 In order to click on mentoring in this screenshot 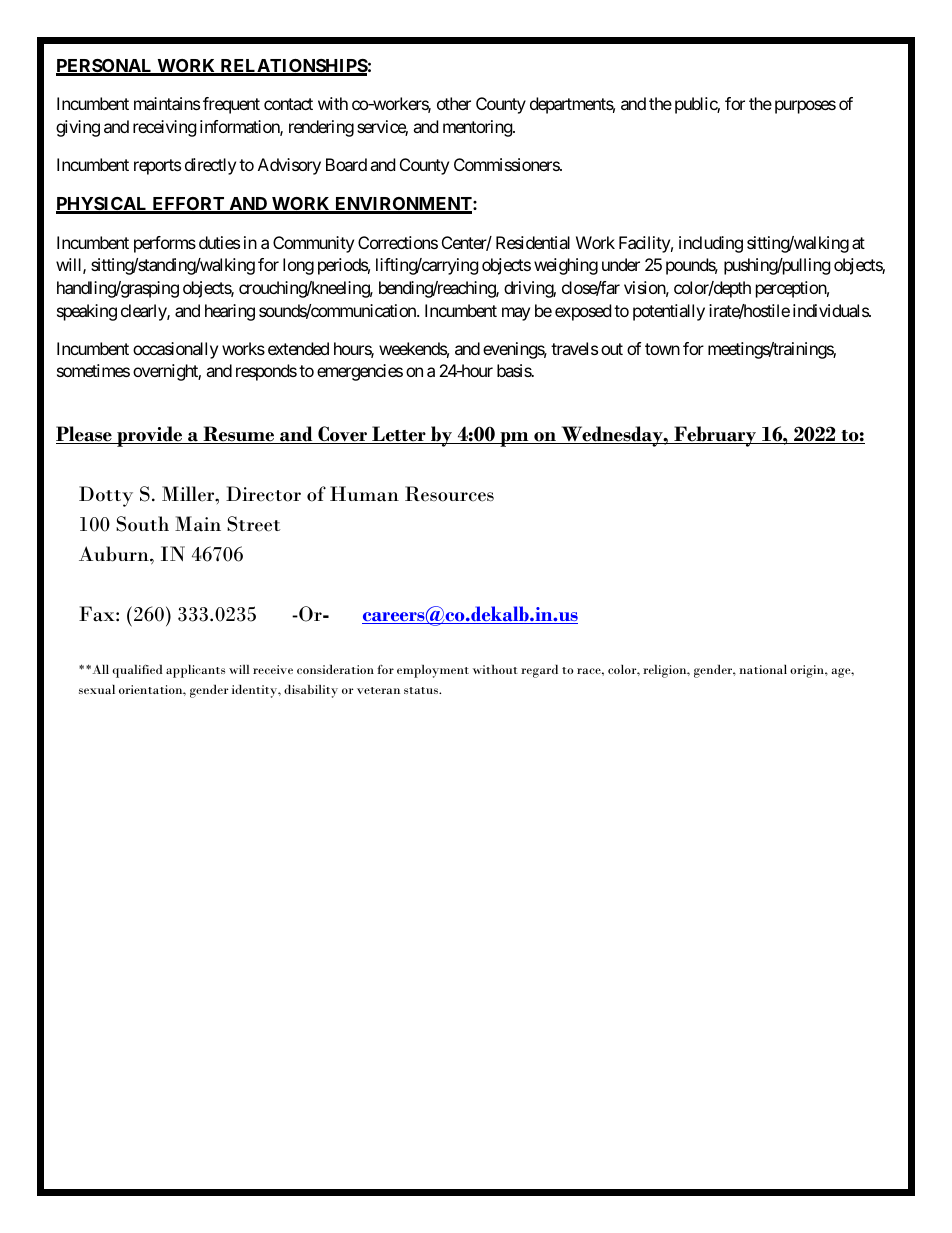, I will do `click(478, 128)`.
